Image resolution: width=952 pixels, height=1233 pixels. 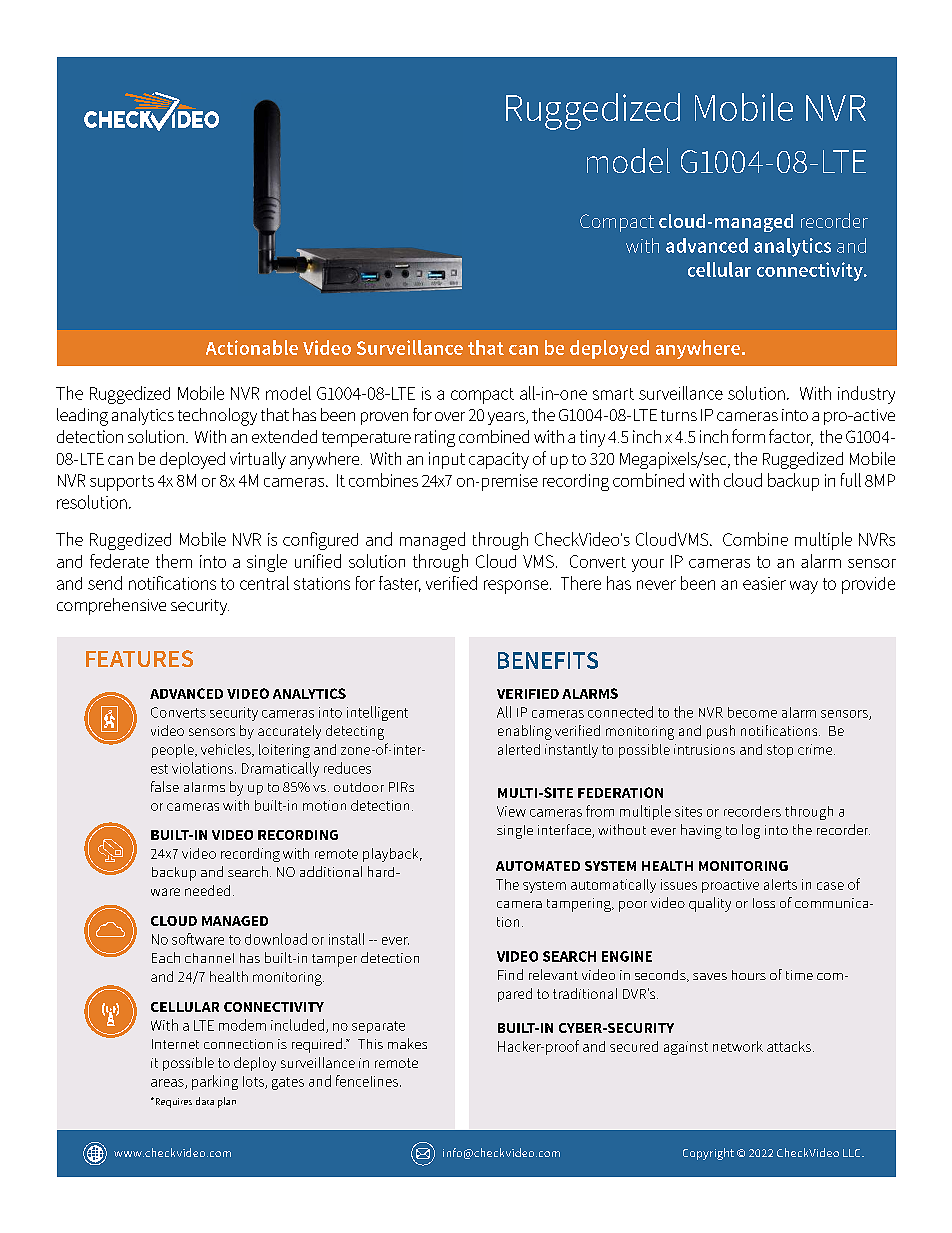 I want to click on false, so click(x=165, y=786).
